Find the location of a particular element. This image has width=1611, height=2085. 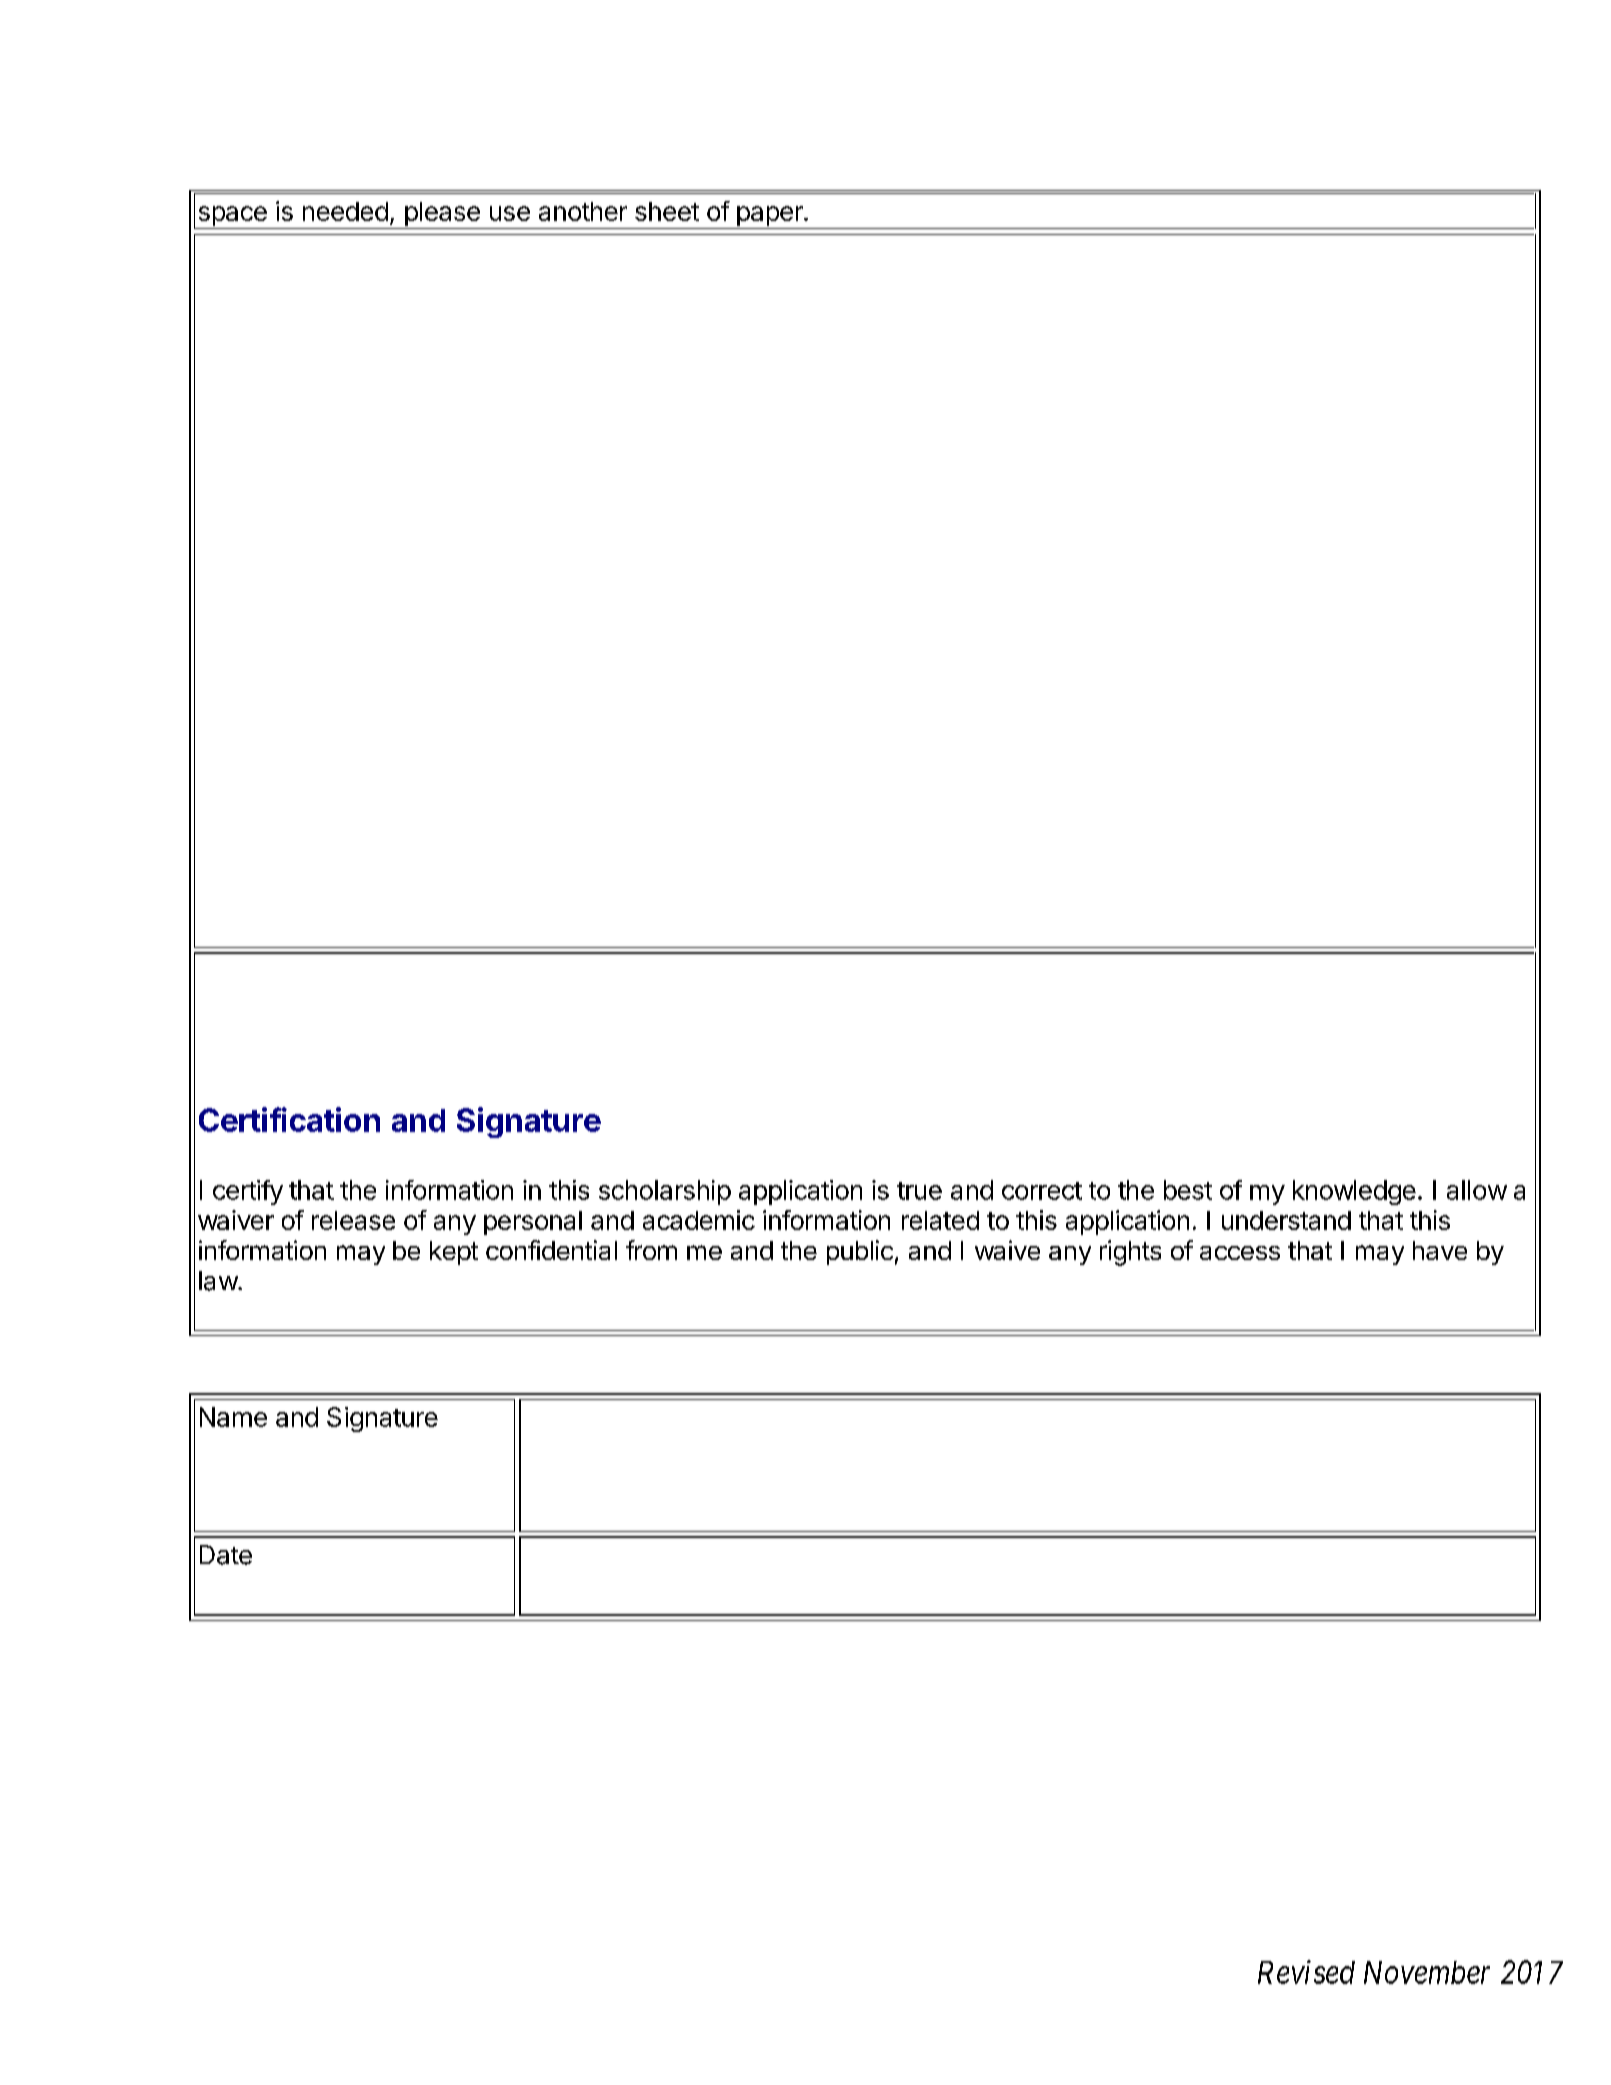

sheet is located at coordinates (667, 211).
